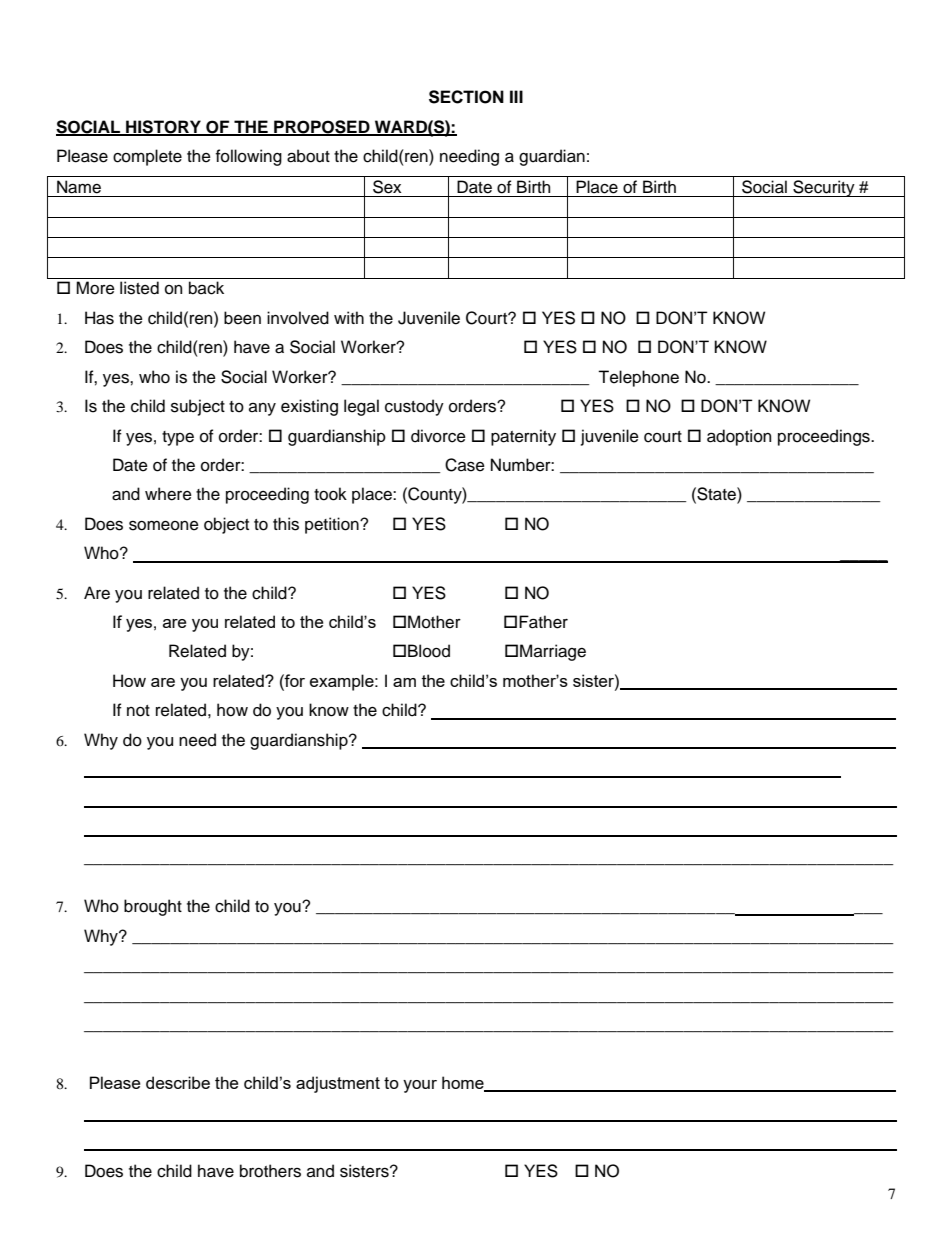  What do you see at coordinates (414, 407) in the page?
I see `custody` at bounding box center [414, 407].
